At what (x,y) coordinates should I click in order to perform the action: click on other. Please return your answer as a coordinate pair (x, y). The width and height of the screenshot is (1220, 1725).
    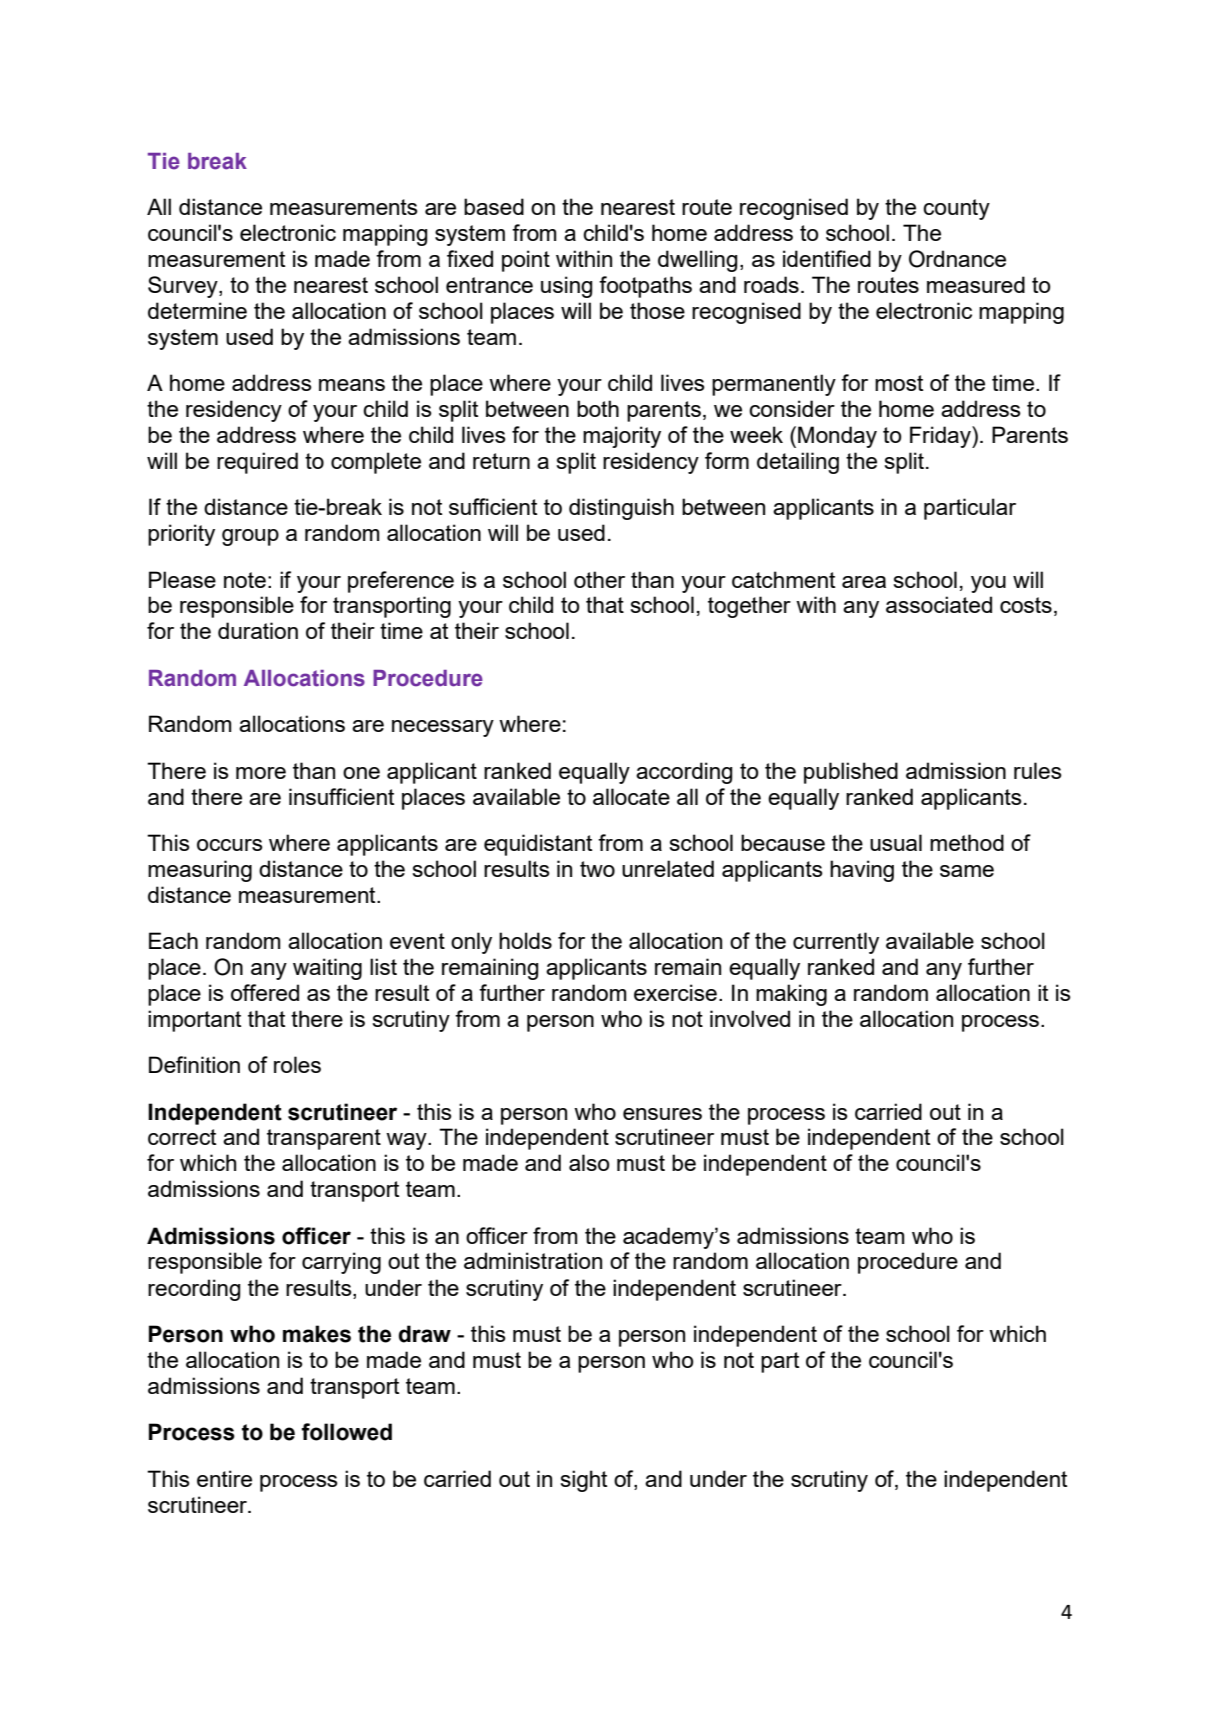
    Looking at the image, I should click on (599, 579).
